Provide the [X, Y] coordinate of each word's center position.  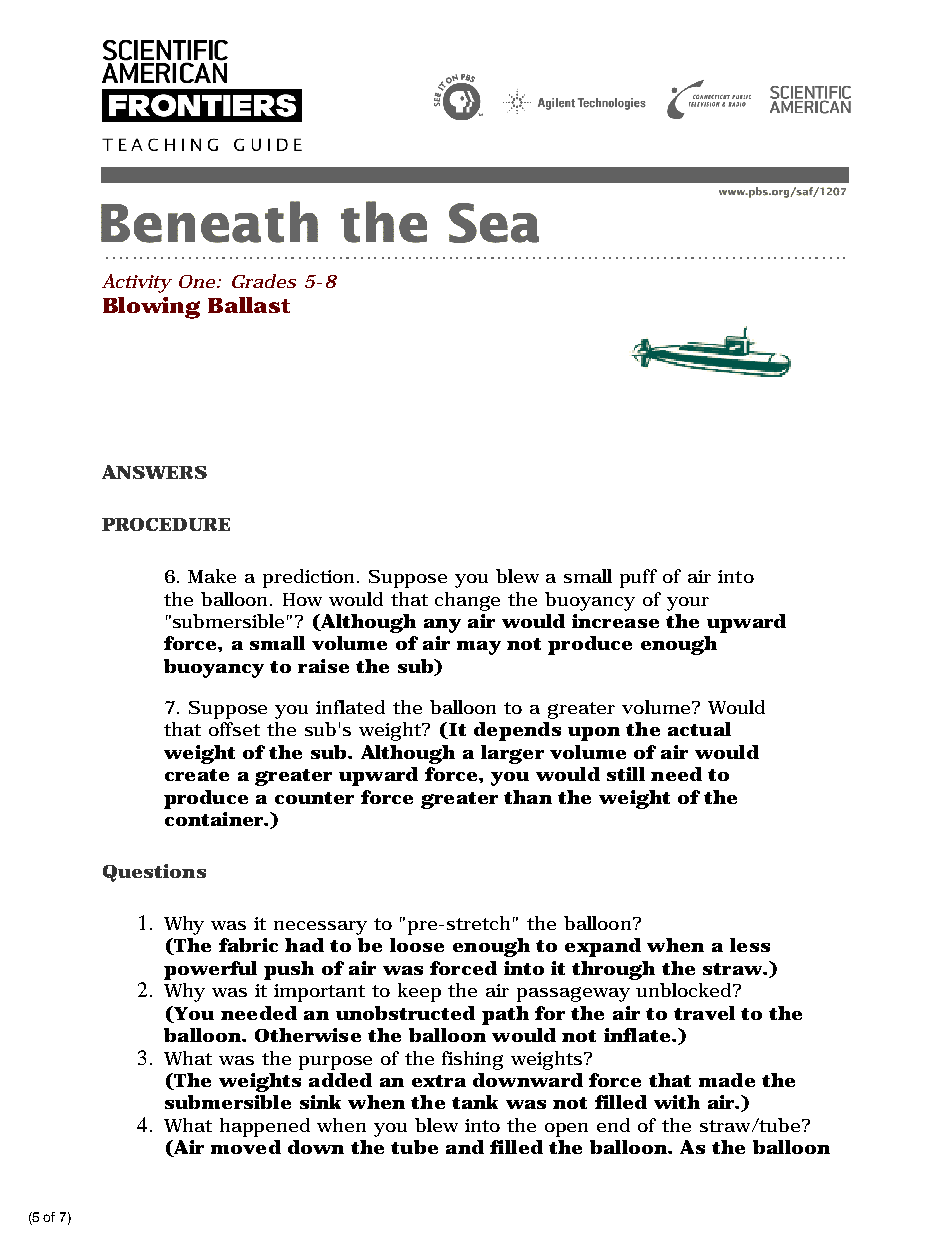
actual [699, 729]
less [750, 945]
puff [638, 578]
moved [246, 1147]
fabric [248, 945]
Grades [264, 281]
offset [234, 729]
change [467, 601]
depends [517, 731]
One [197, 281]
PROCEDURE [166, 524]
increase [615, 621]
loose [417, 945]
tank [475, 1102]
